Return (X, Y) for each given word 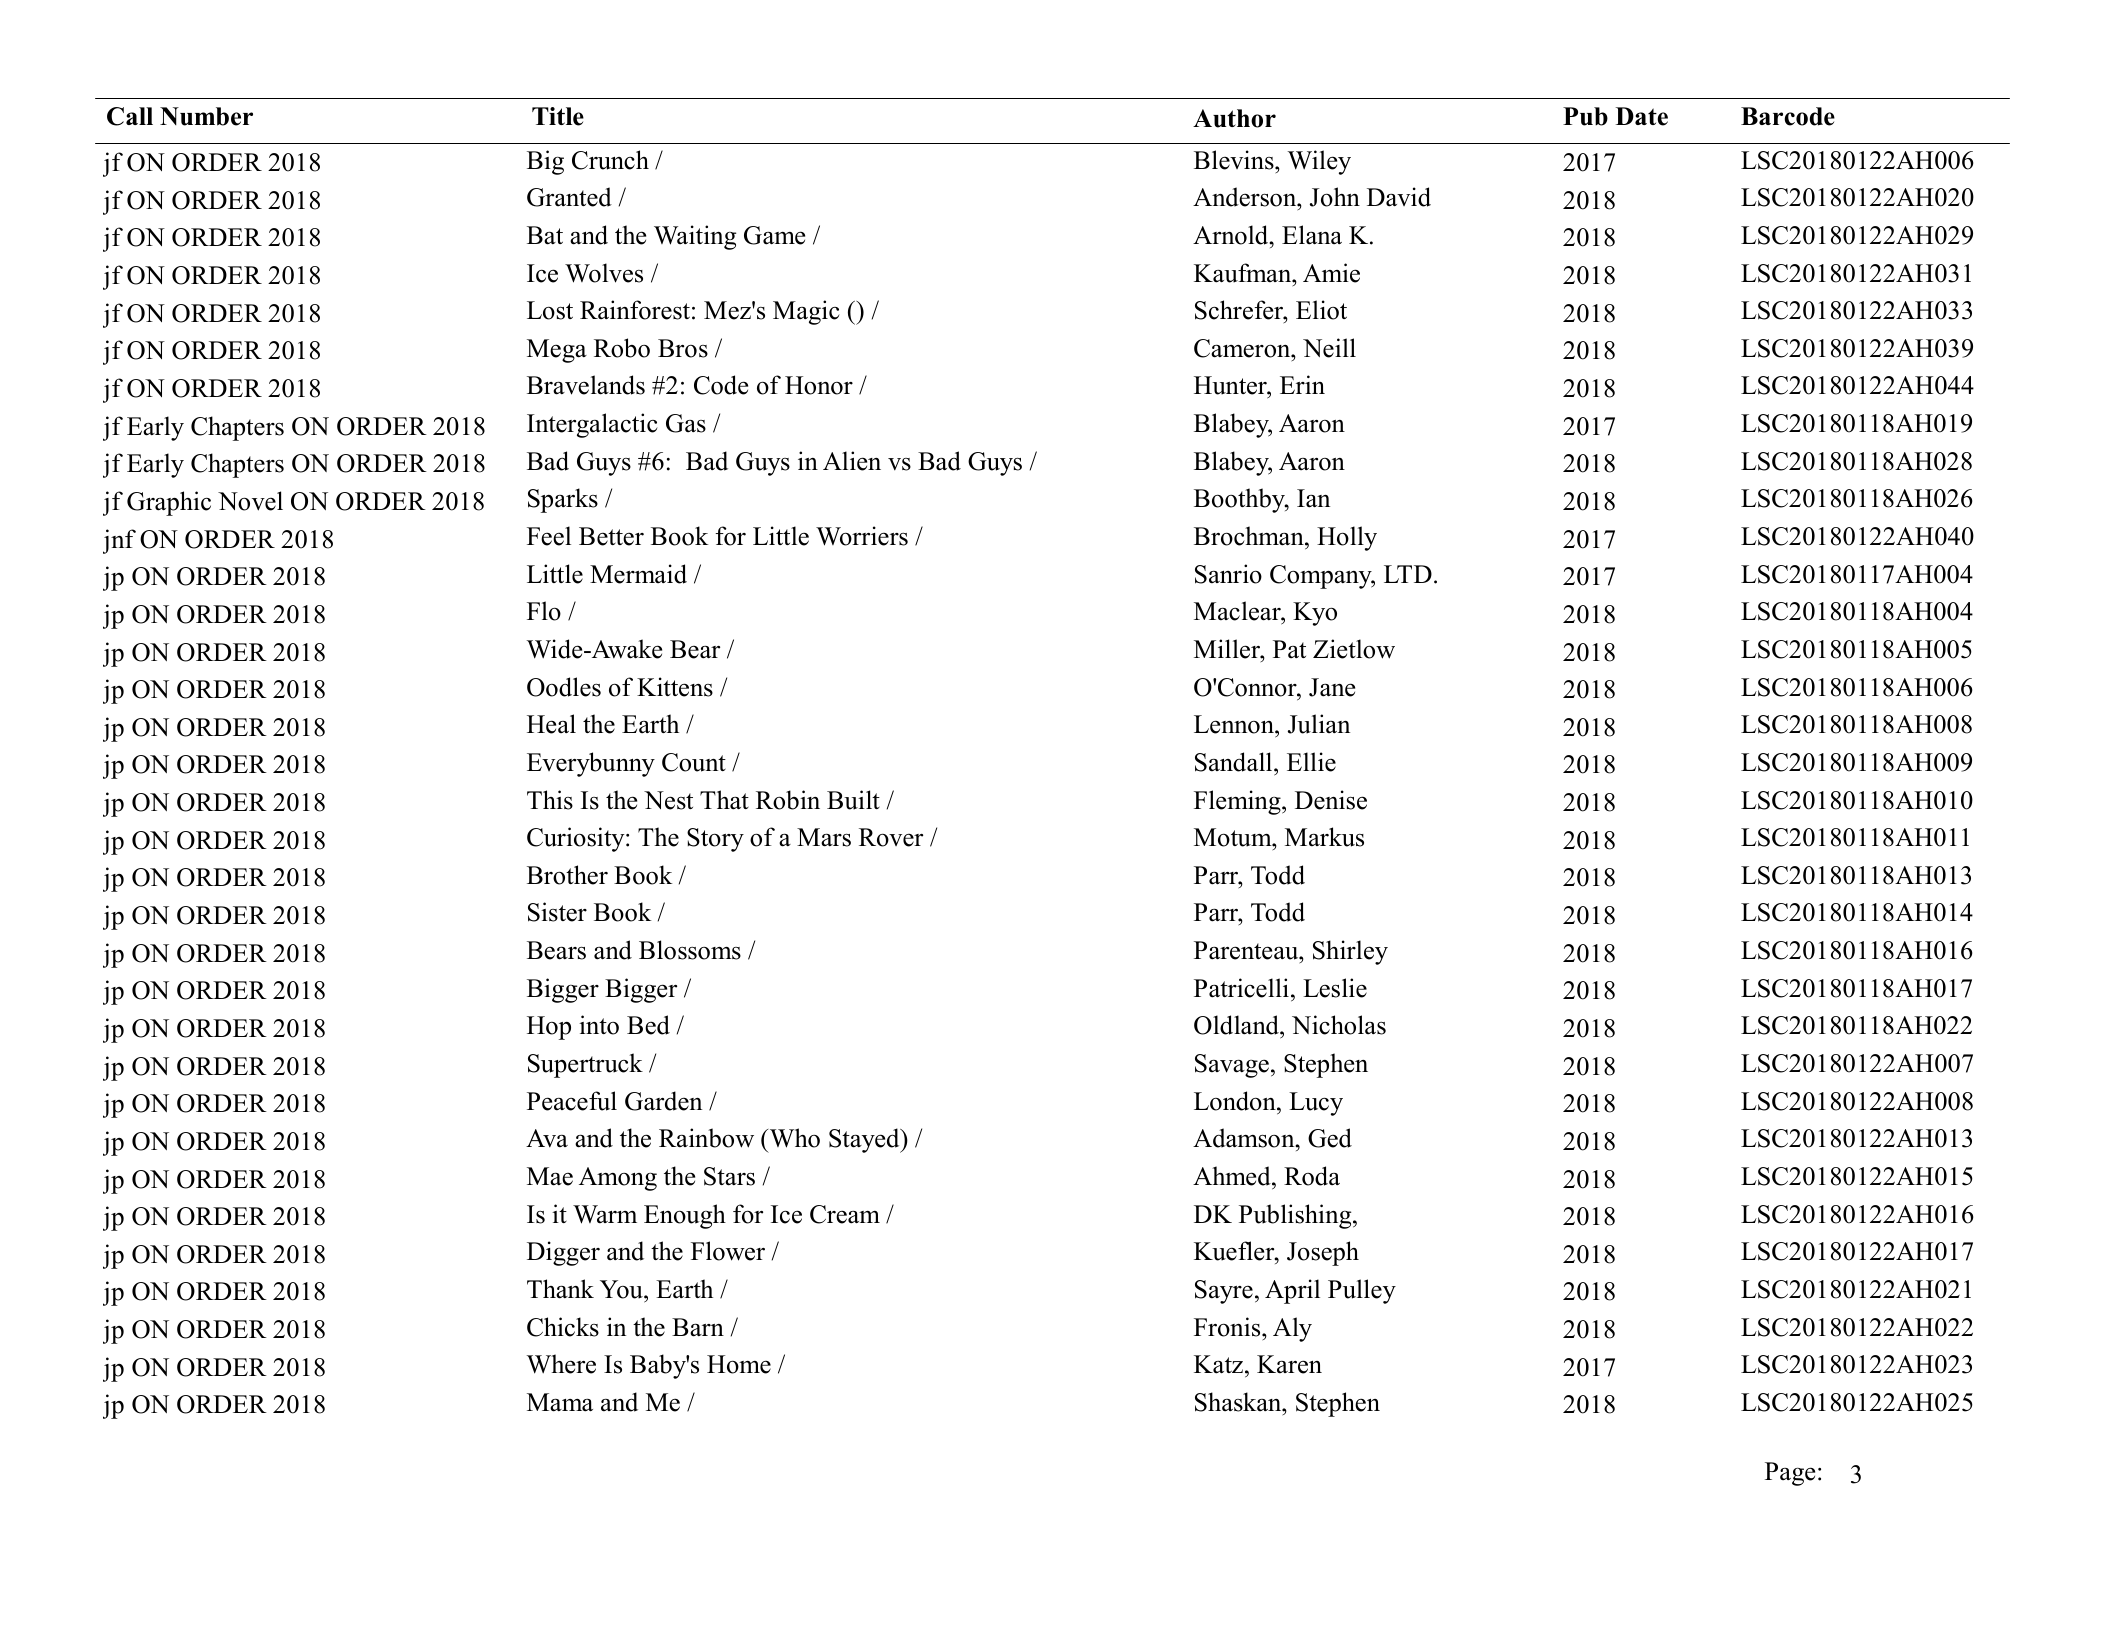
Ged (1330, 1138)
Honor (819, 385)
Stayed (865, 1140)
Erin (1302, 384)
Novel (250, 501)
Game (774, 235)
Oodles (564, 687)
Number (206, 116)
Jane (1332, 687)
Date (1642, 116)
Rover (891, 837)
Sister (557, 912)
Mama (560, 1402)
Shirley (1350, 952)
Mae (550, 1176)
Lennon (1235, 726)
